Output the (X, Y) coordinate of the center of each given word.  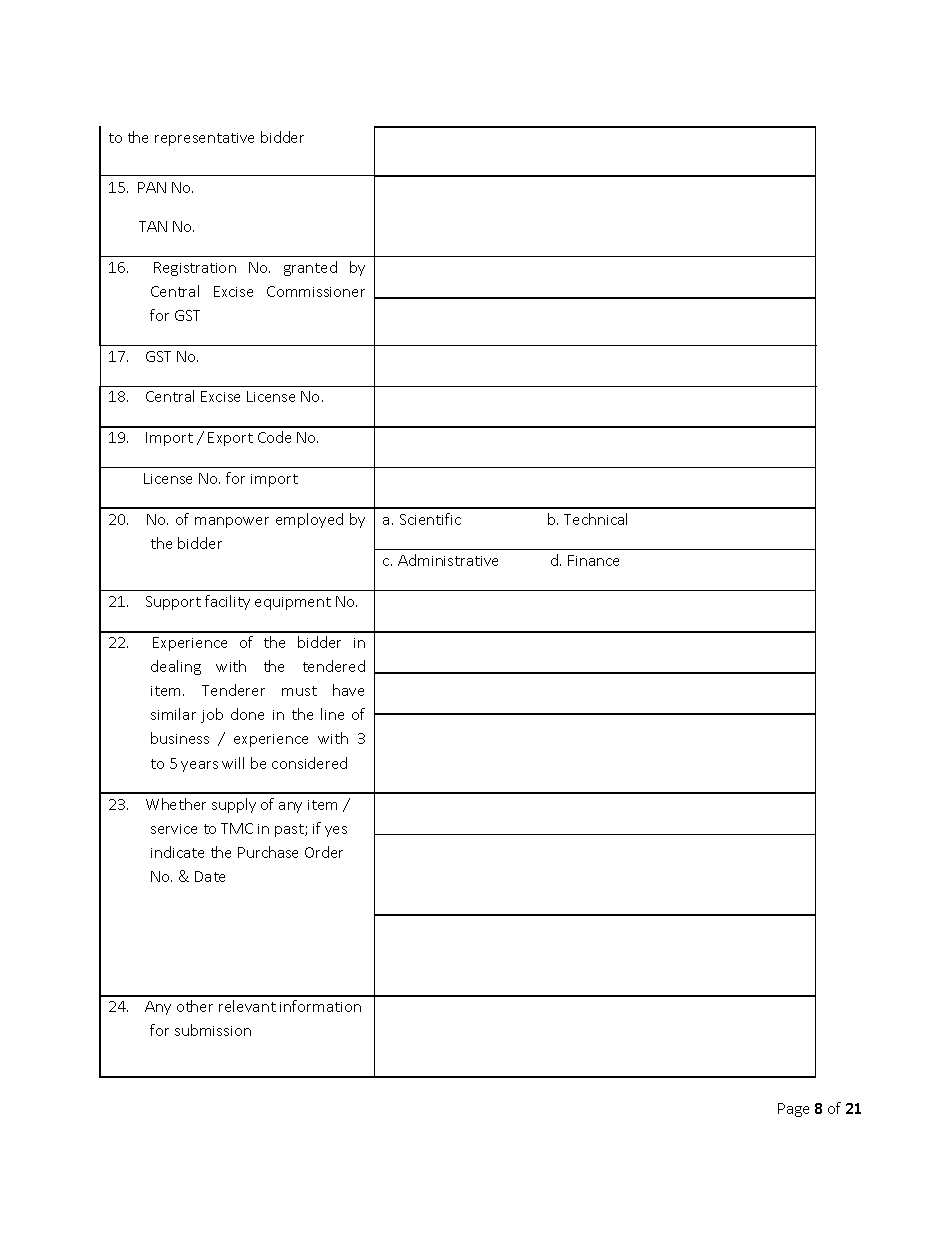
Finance (593, 560)
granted (310, 268)
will (233, 763)
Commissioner (316, 291)
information (320, 1006)
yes (336, 831)
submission (213, 1030)
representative (204, 139)
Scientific (430, 519)
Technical (595, 519)
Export (230, 439)
